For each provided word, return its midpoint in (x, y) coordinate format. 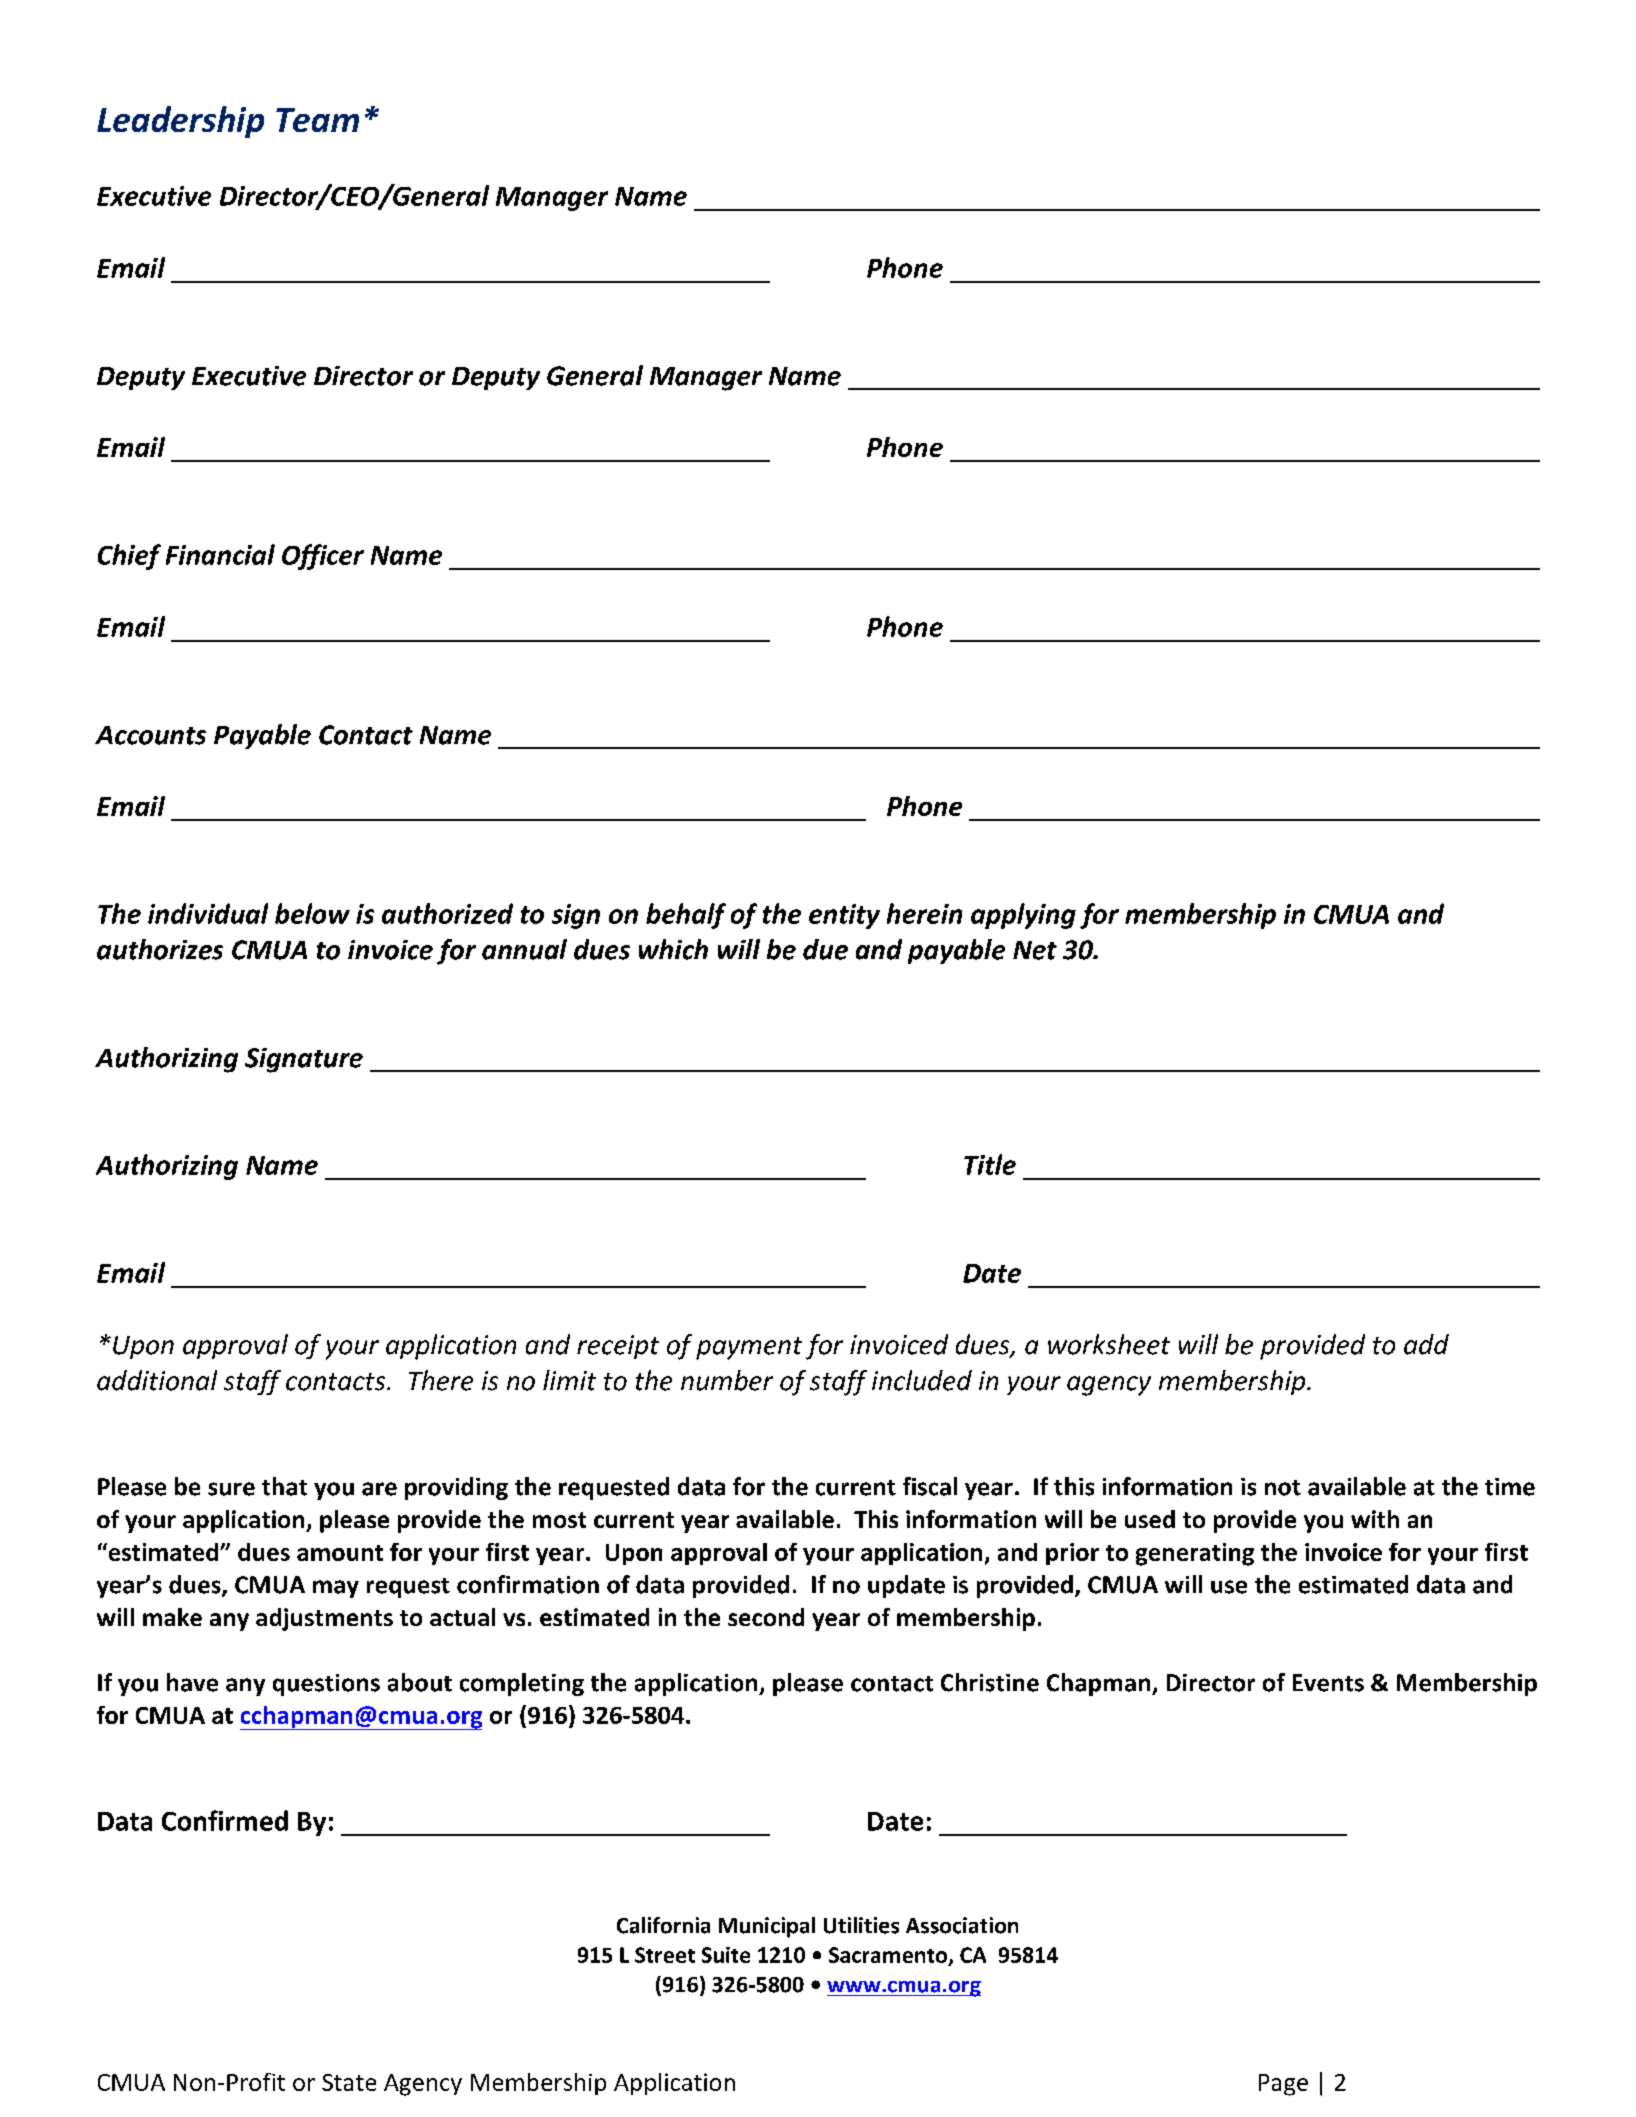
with (1375, 1519)
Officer (323, 557)
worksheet (1109, 1344)
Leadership (180, 122)
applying (1023, 916)
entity (844, 916)
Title (990, 1164)
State (349, 2082)
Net (1035, 950)
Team (317, 120)
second (766, 1617)
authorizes (160, 949)
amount (340, 1553)
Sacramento (889, 1956)
